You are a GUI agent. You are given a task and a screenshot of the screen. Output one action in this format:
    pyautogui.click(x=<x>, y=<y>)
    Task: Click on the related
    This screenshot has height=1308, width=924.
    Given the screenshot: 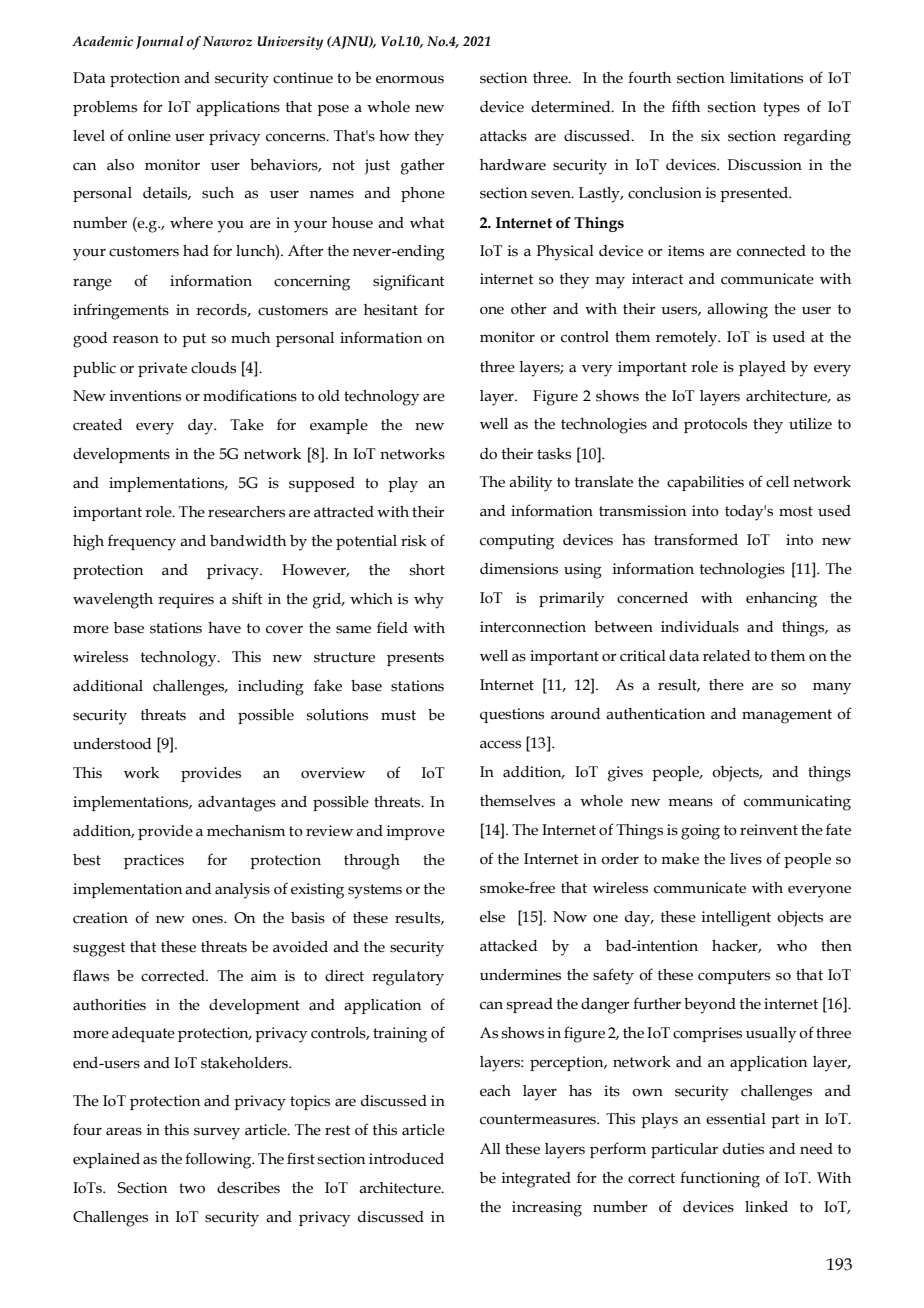 What is the action you would take?
    pyautogui.click(x=726, y=656)
